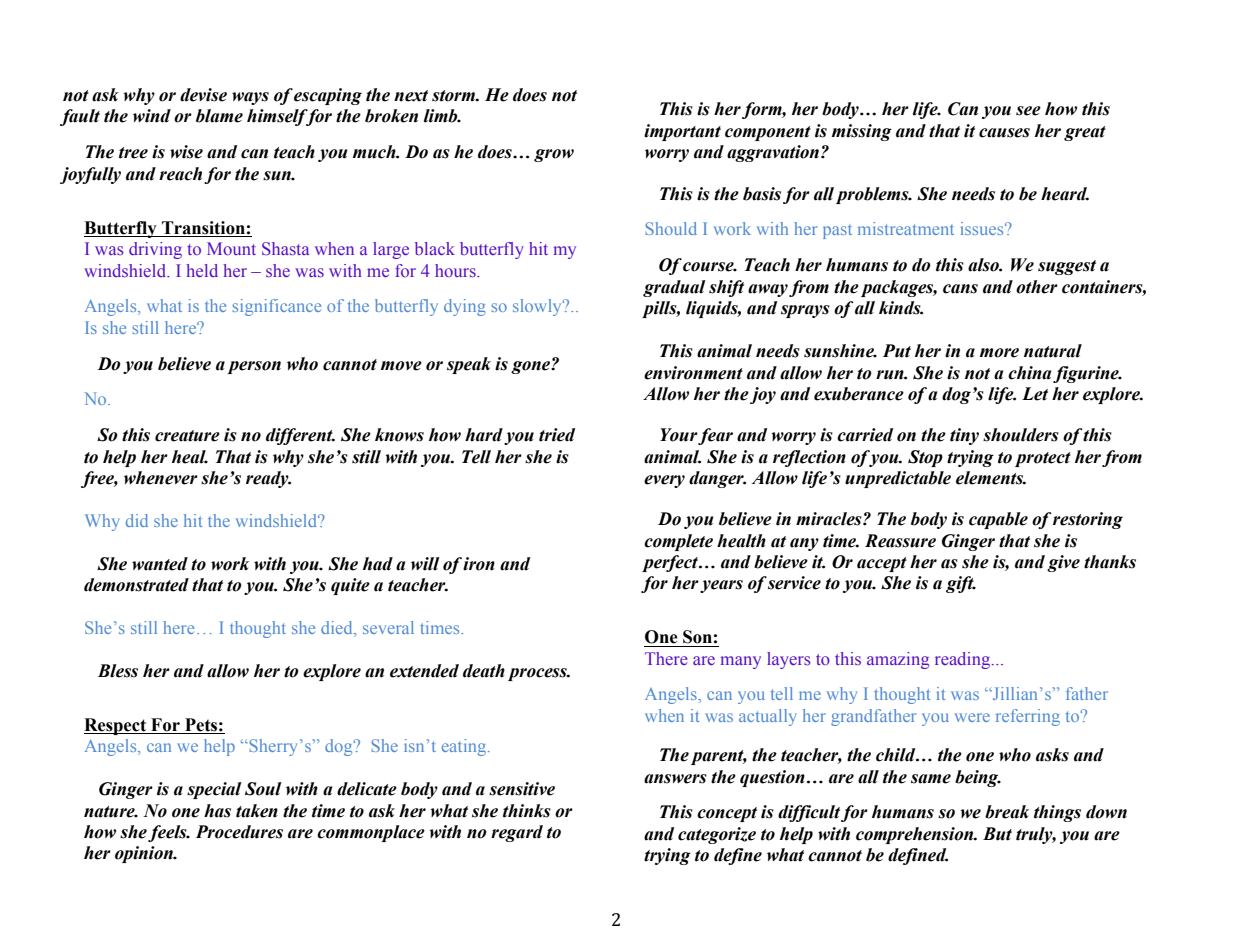 The height and width of the page is (952, 1233). What do you see at coordinates (538, 307) in the page?
I see `slowly` at bounding box center [538, 307].
